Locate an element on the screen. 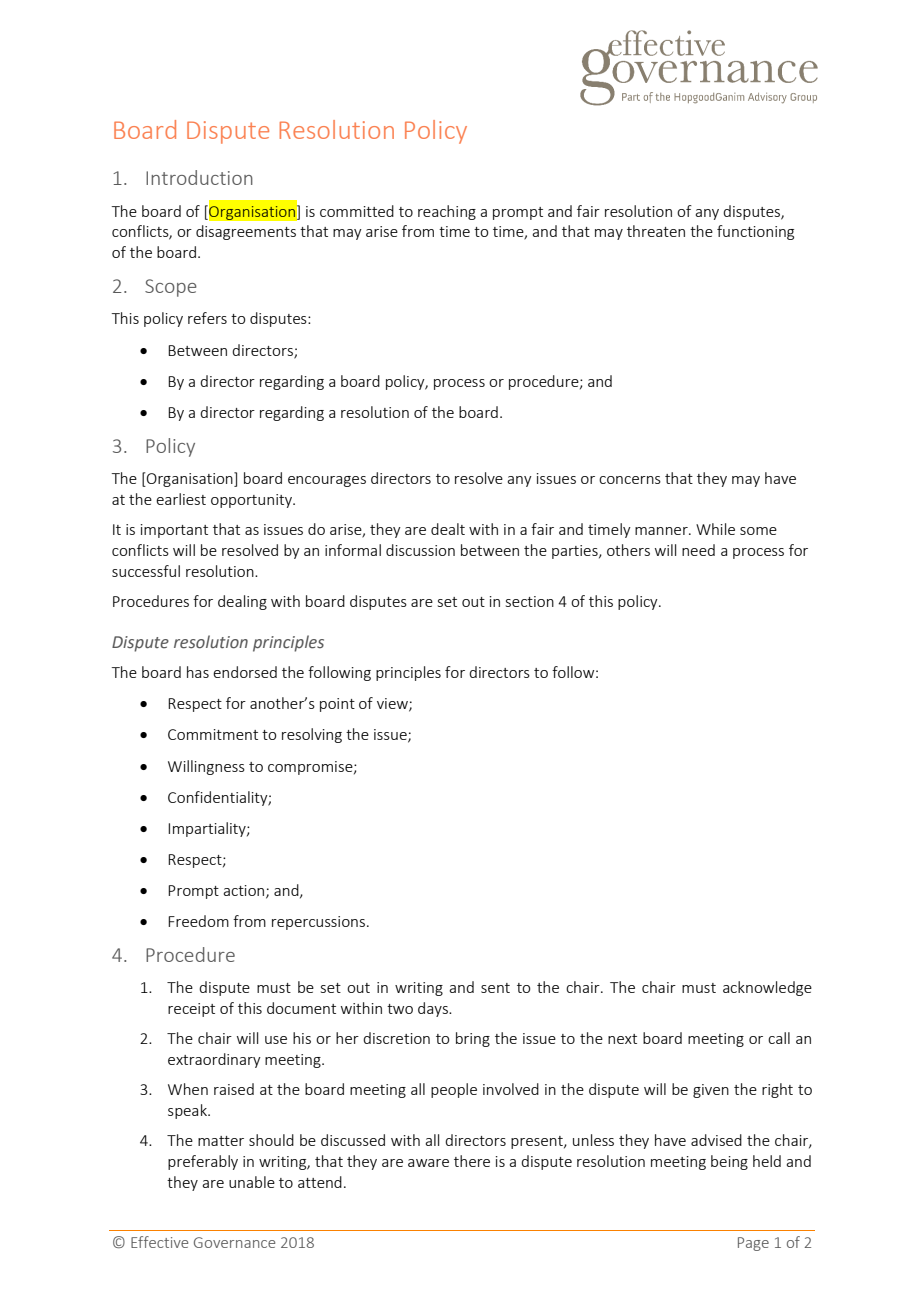 The width and height of the screenshot is (924, 1308). reaching is located at coordinates (447, 212).
